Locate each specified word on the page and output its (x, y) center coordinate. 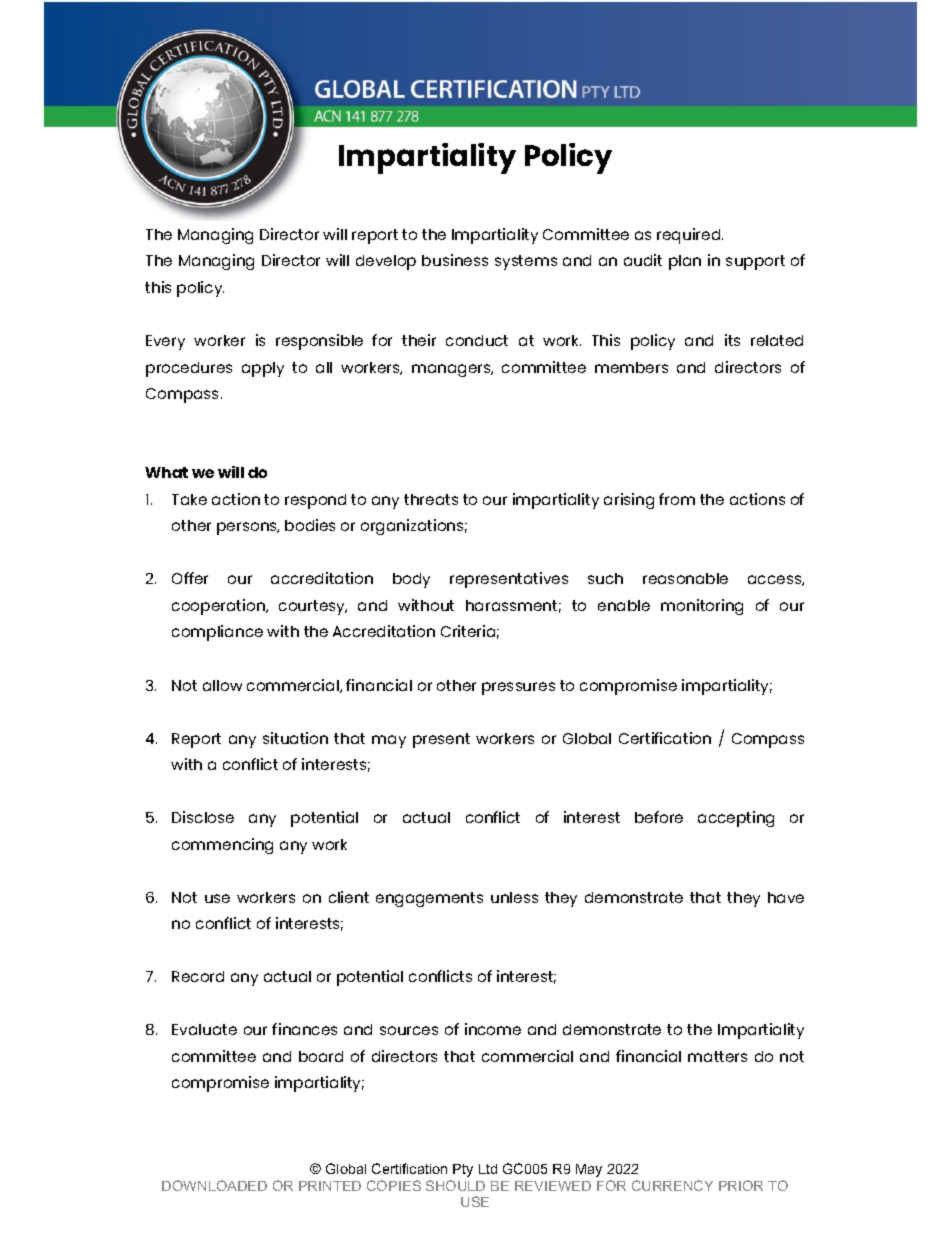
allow (222, 685)
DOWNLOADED (214, 1185)
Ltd (488, 1169)
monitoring (702, 607)
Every (165, 342)
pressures (518, 688)
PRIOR (741, 1185)
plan (685, 262)
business (455, 260)
